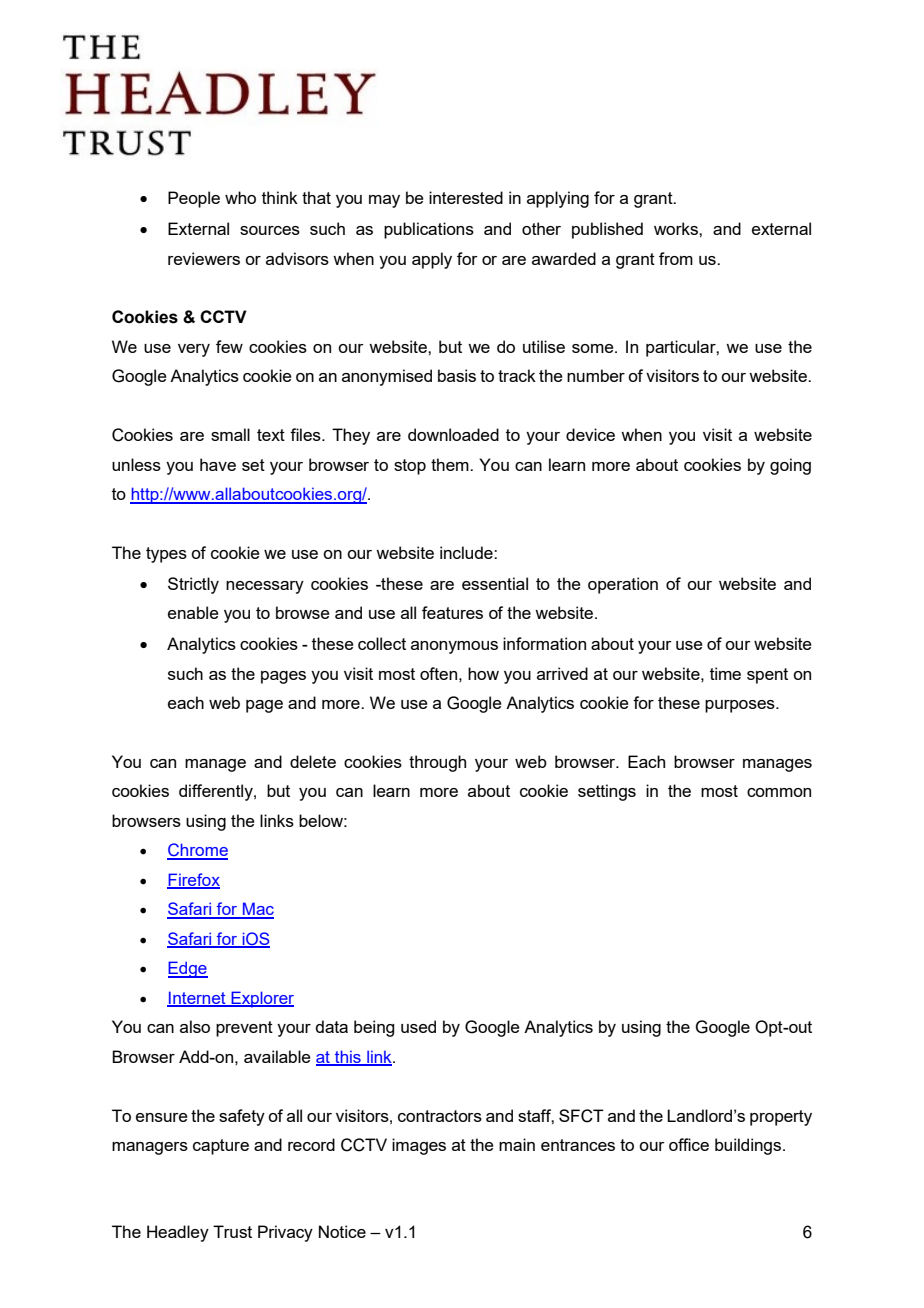  What do you see at coordinates (779, 792) in the screenshot?
I see `common` at bounding box center [779, 792].
